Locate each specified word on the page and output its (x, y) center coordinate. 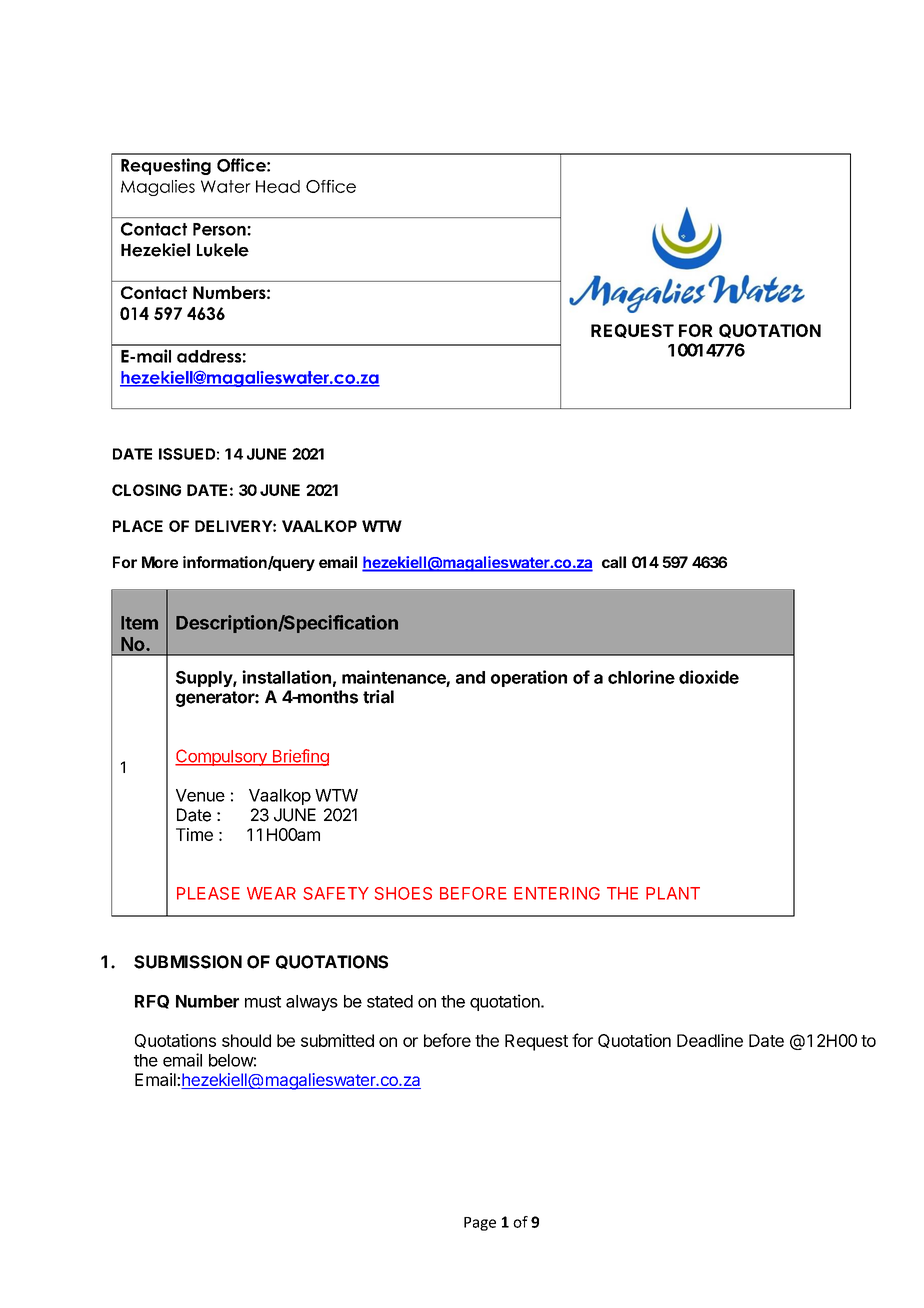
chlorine (641, 677)
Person (220, 229)
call (614, 562)
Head (278, 186)
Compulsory (222, 757)
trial (378, 697)
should (246, 1040)
